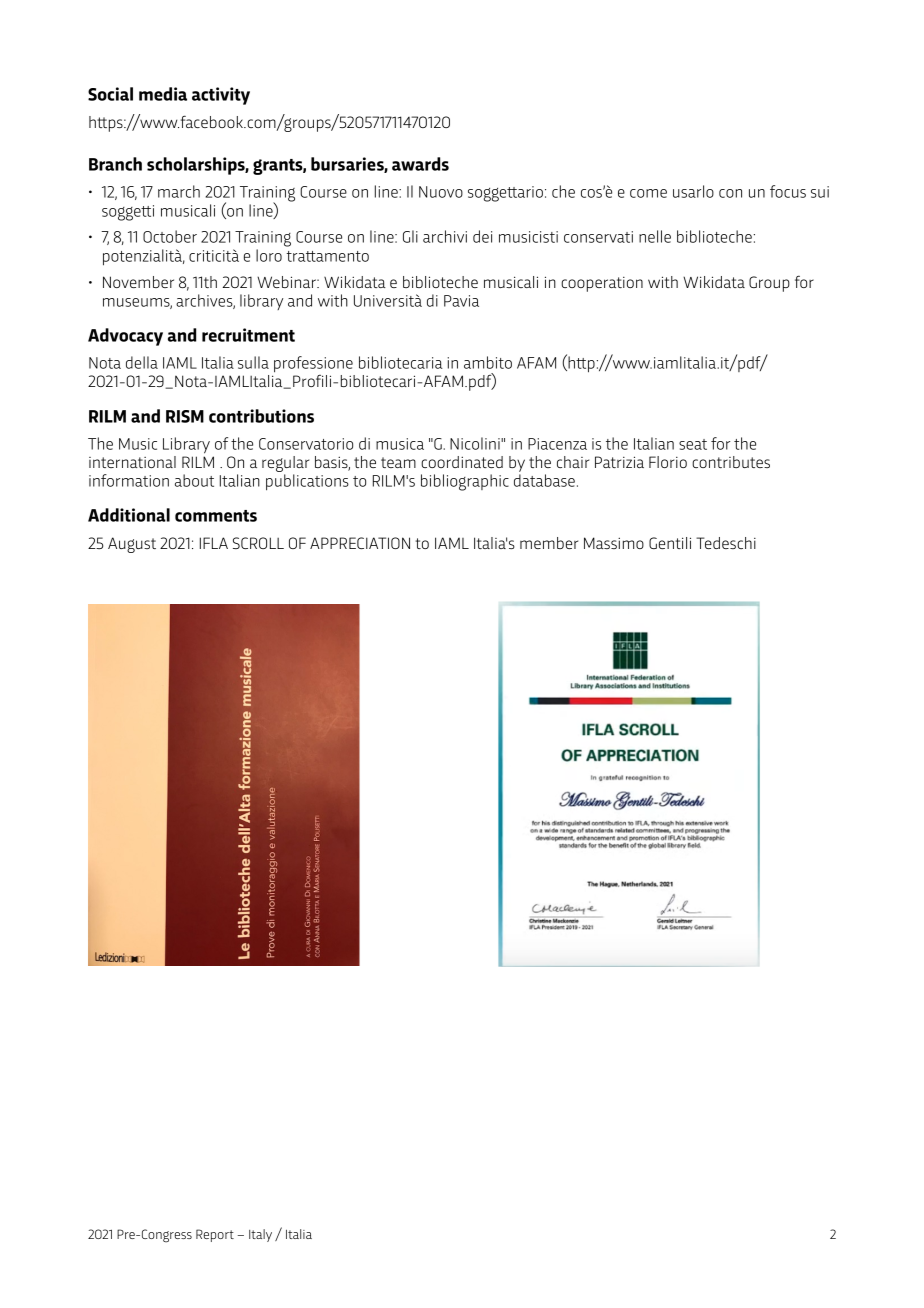  I want to click on member, so click(549, 543).
